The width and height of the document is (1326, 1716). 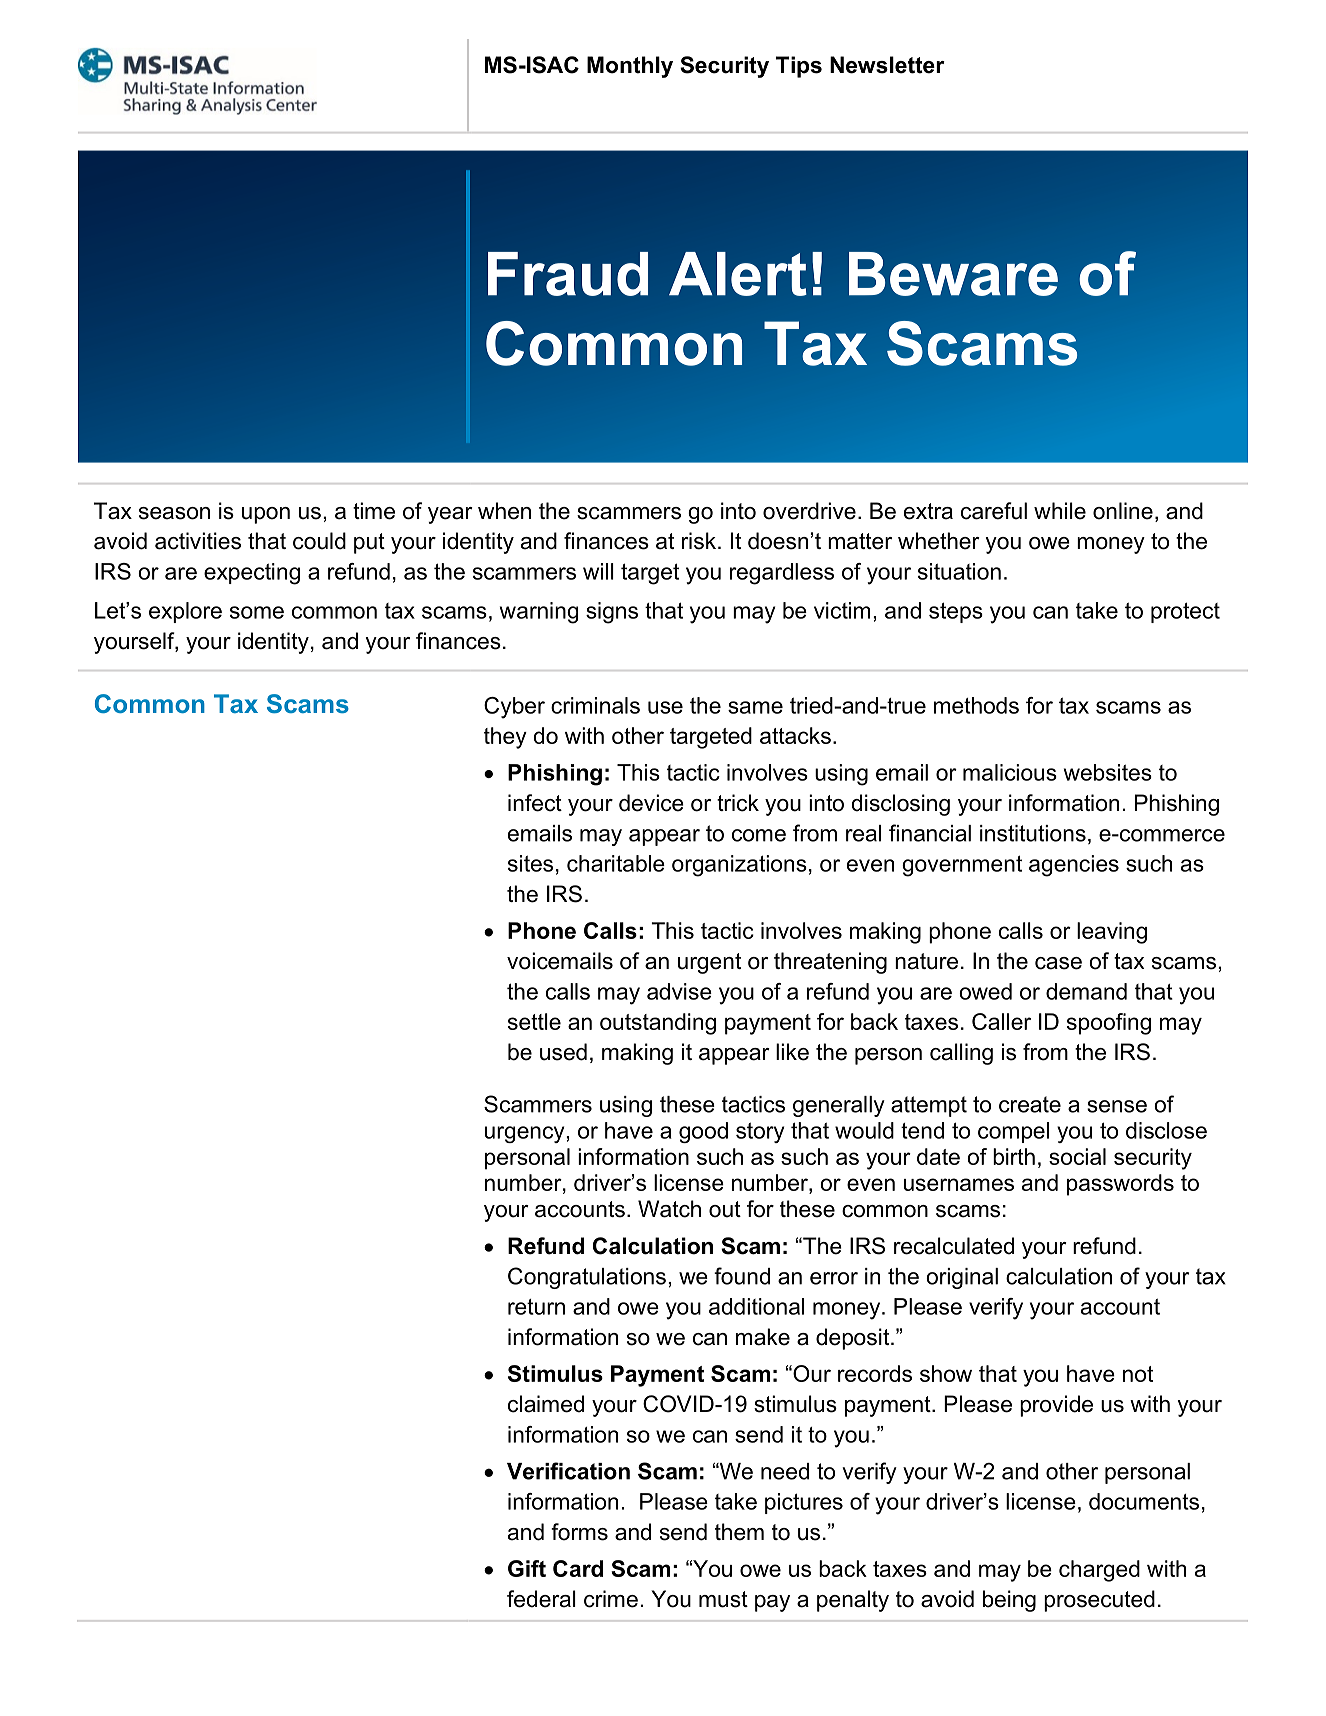 I want to click on Tips, so click(x=799, y=67).
